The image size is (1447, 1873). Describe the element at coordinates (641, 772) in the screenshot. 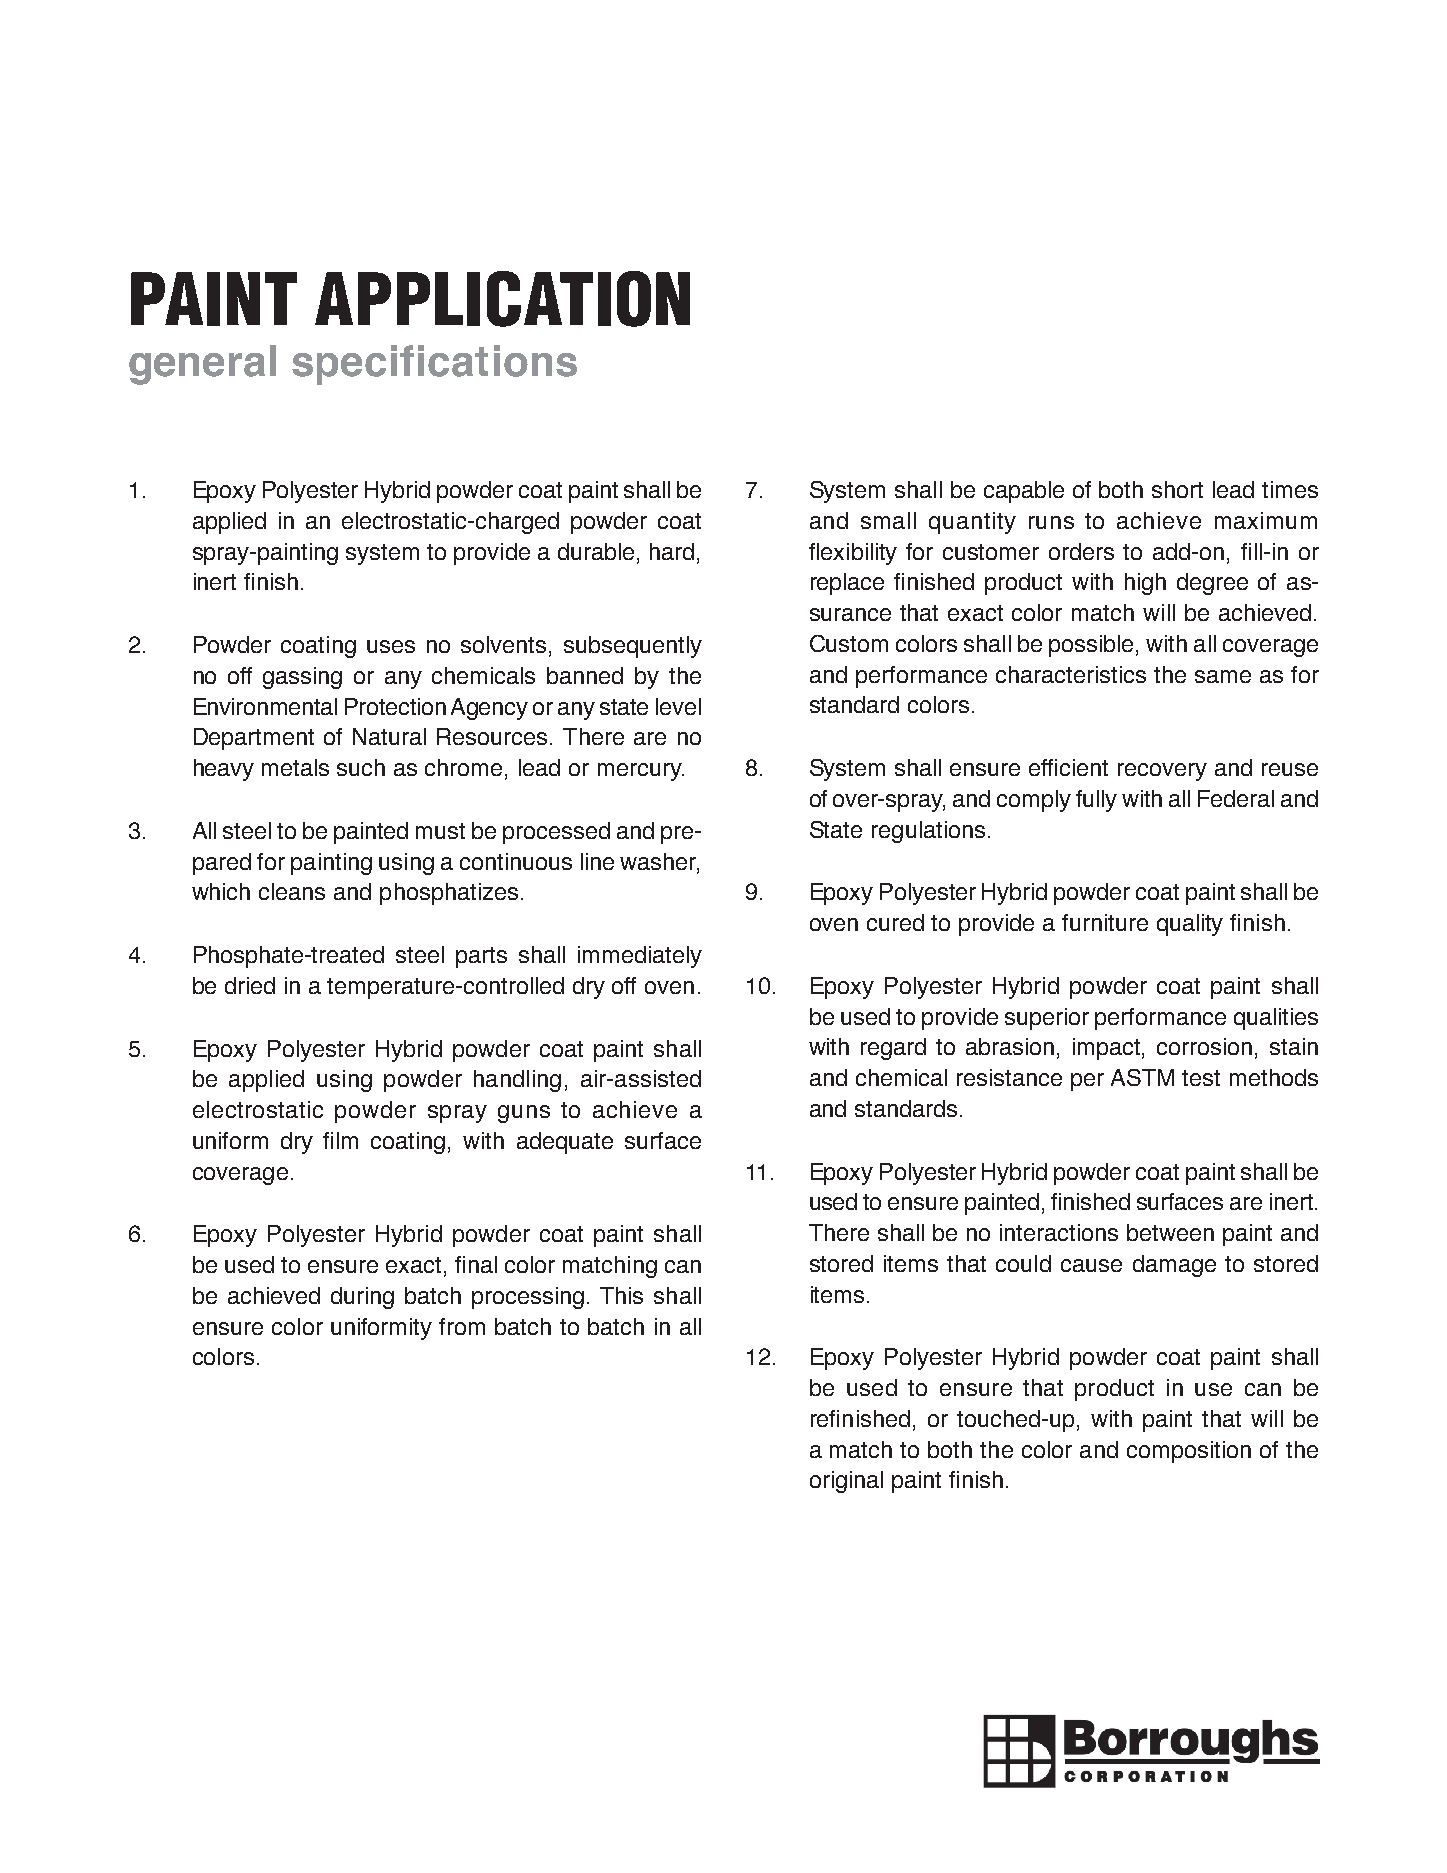

I see `mercury` at that location.
